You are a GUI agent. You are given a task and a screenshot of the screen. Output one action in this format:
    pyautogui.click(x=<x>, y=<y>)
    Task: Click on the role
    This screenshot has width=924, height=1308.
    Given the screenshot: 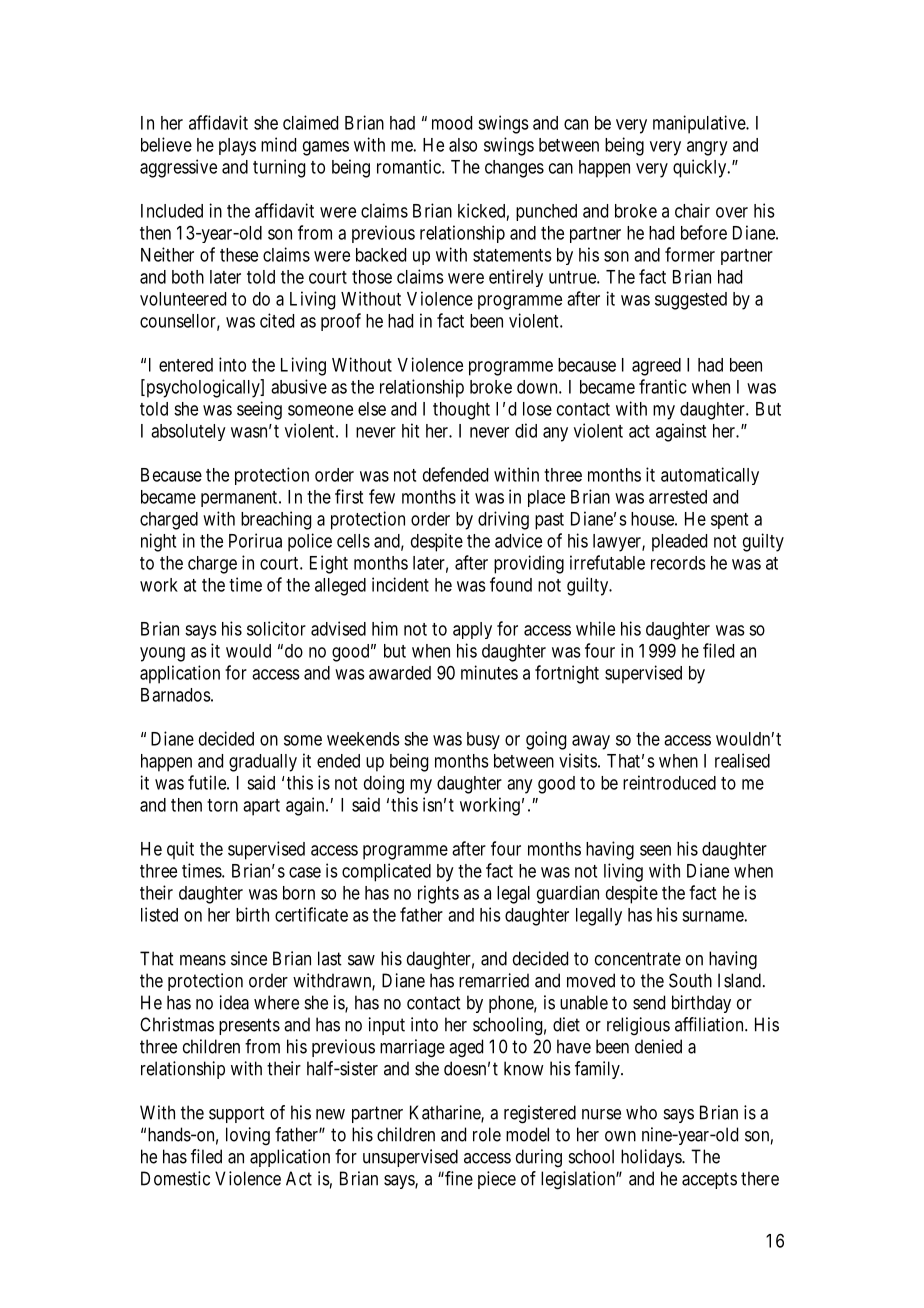 What is the action you would take?
    pyautogui.click(x=487, y=1134)
